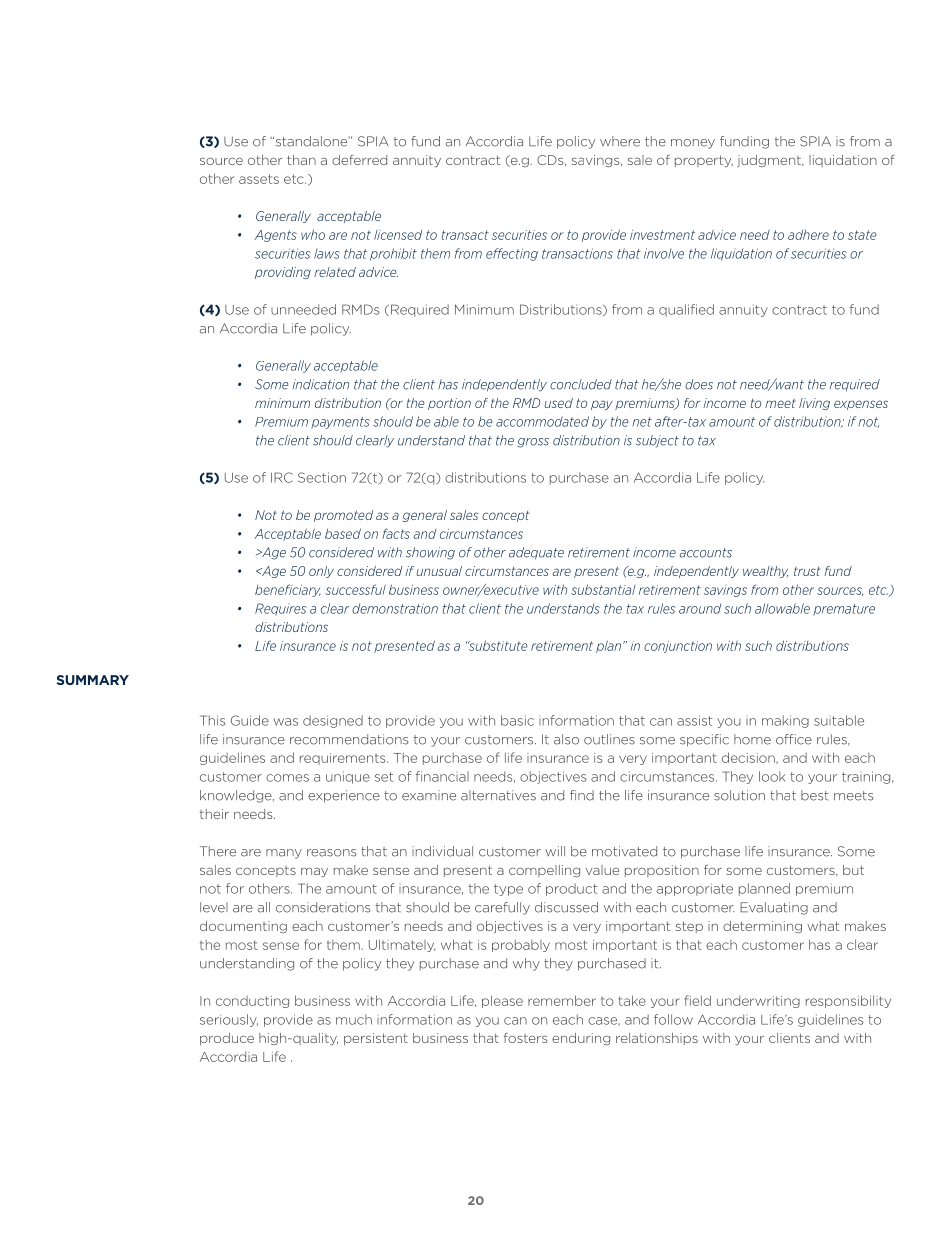 The width and height of the image is (952, 1233). What do you see at coordinates (517, 720) in the image?
I see `basic` at bounding box center [517, 720].
